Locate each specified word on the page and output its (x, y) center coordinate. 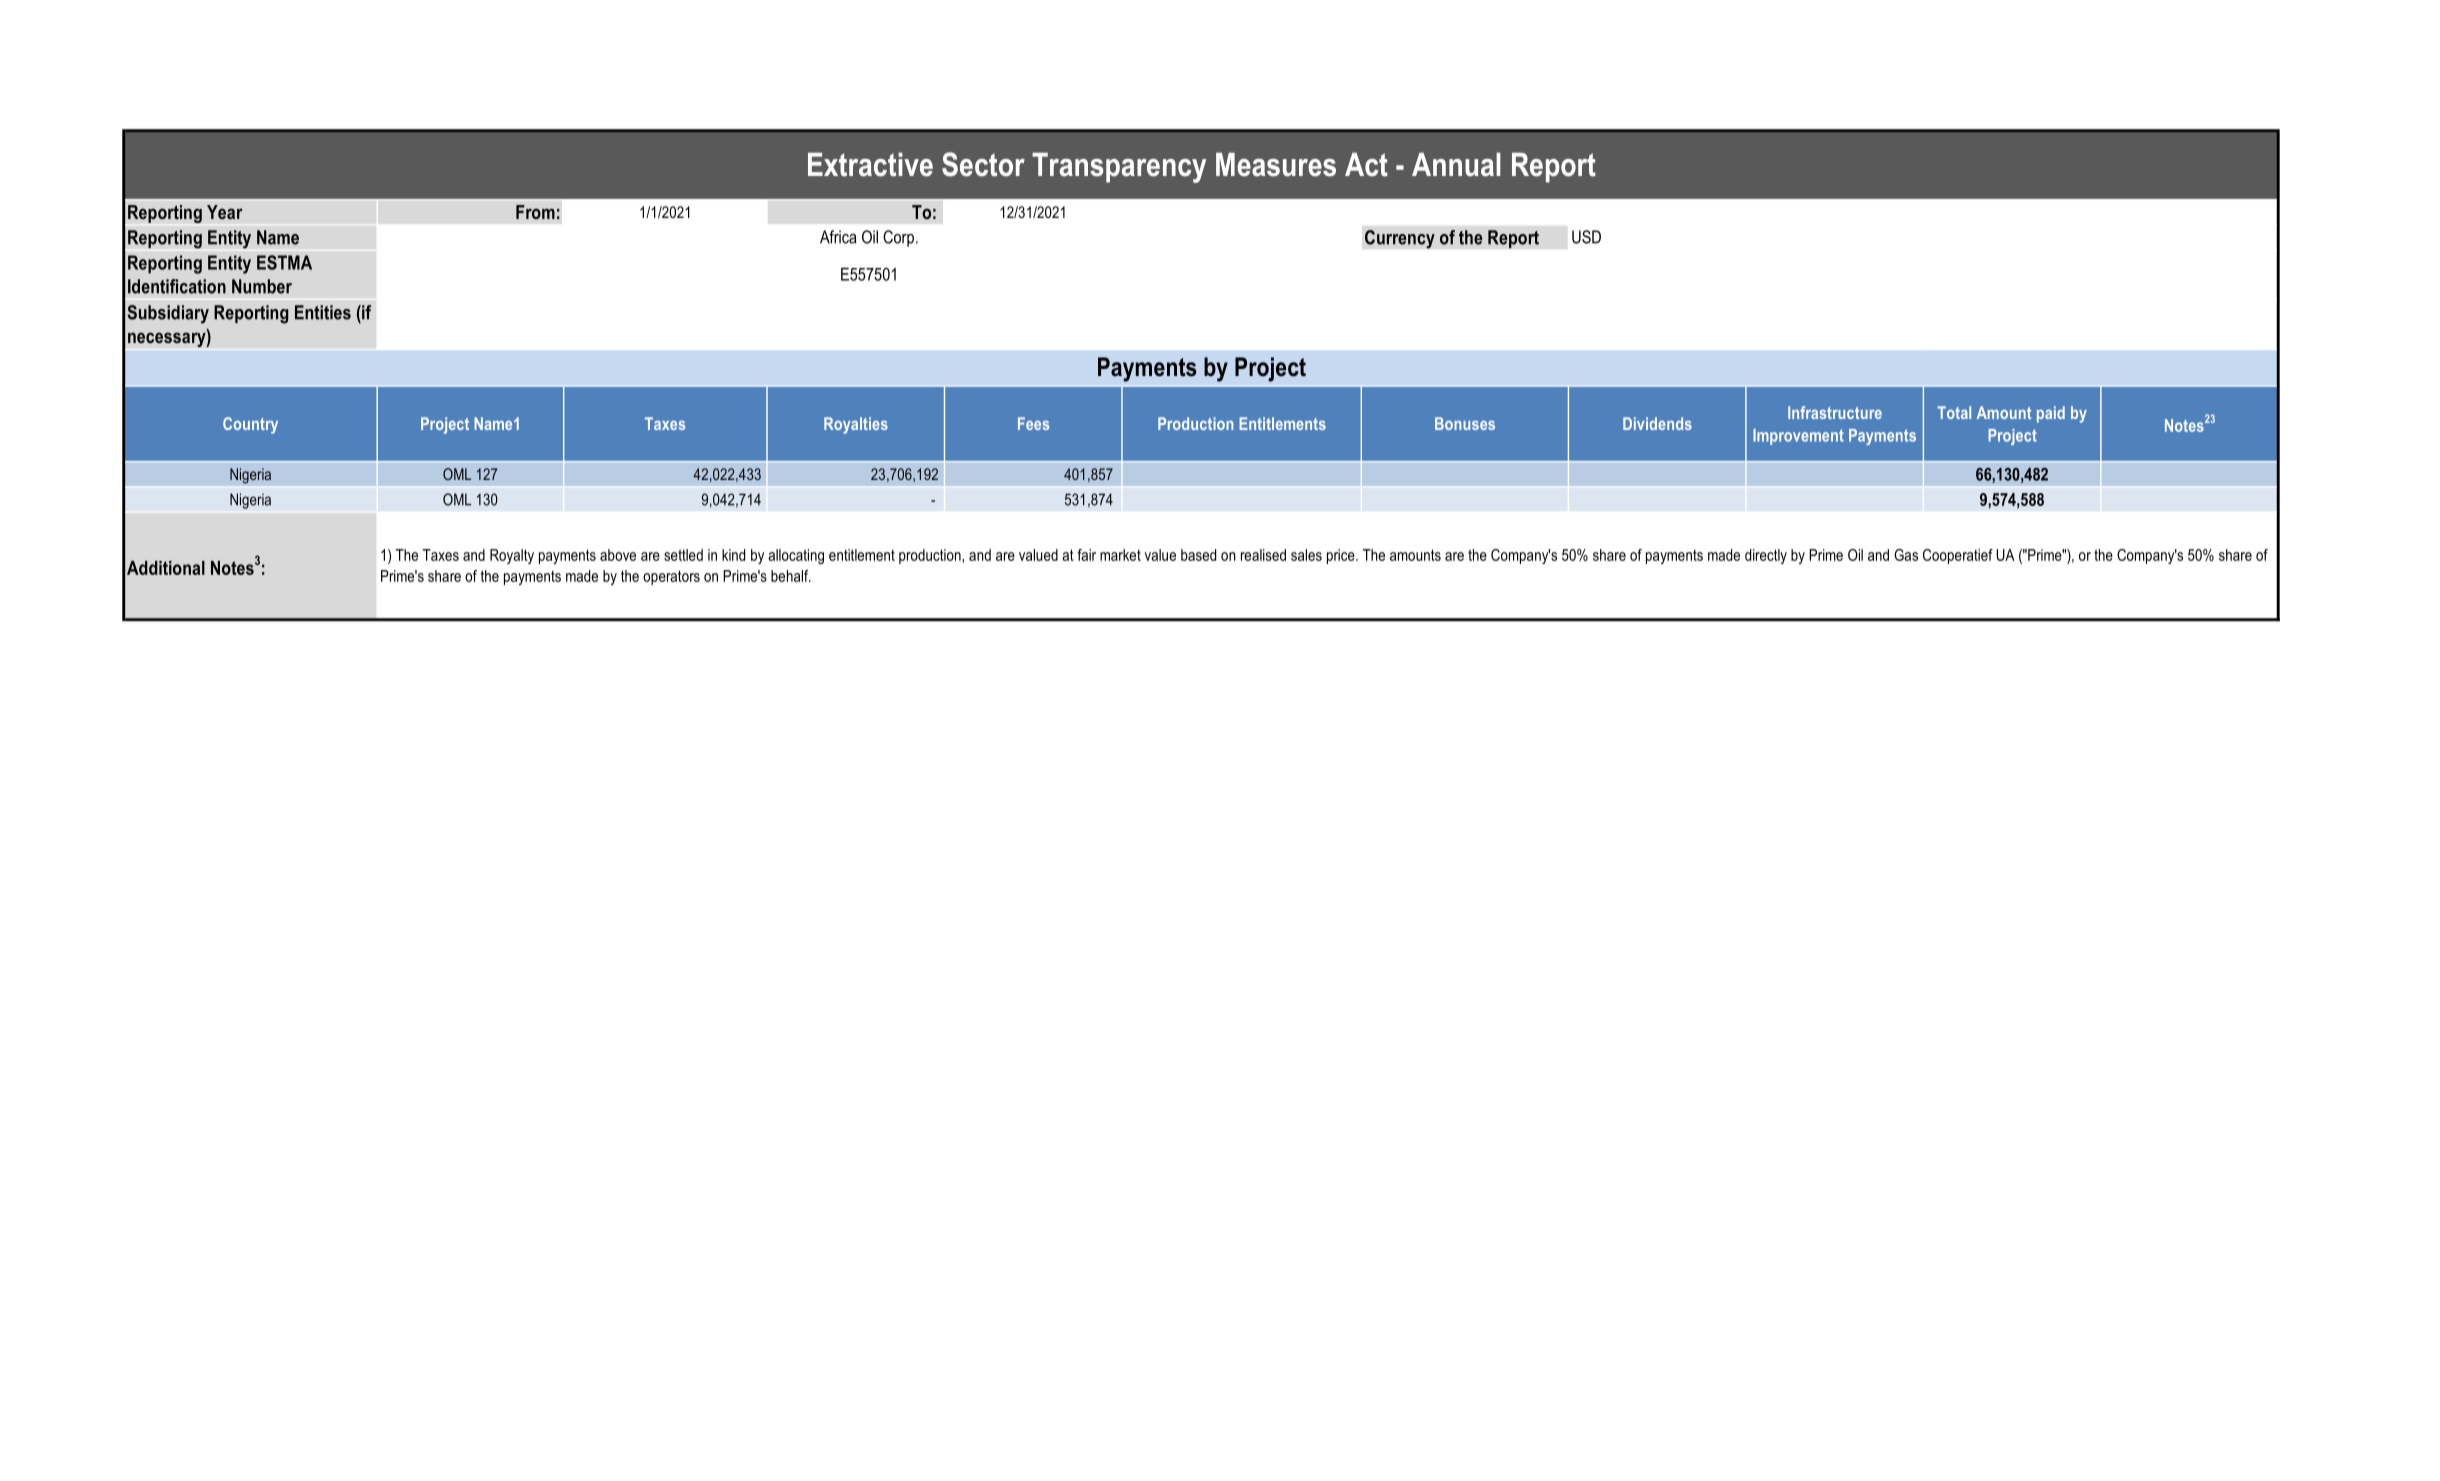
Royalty (512, 556)
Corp (900, 238)
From (535, 212)
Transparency (1119, 168)
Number (262, 286)
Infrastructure (1835, 412)
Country (250, 425)
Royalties (856, 425)
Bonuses (1465, 423)
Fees (1033, 423)
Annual (1456, 165)
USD (1586, 237)
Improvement (1798, 437)
